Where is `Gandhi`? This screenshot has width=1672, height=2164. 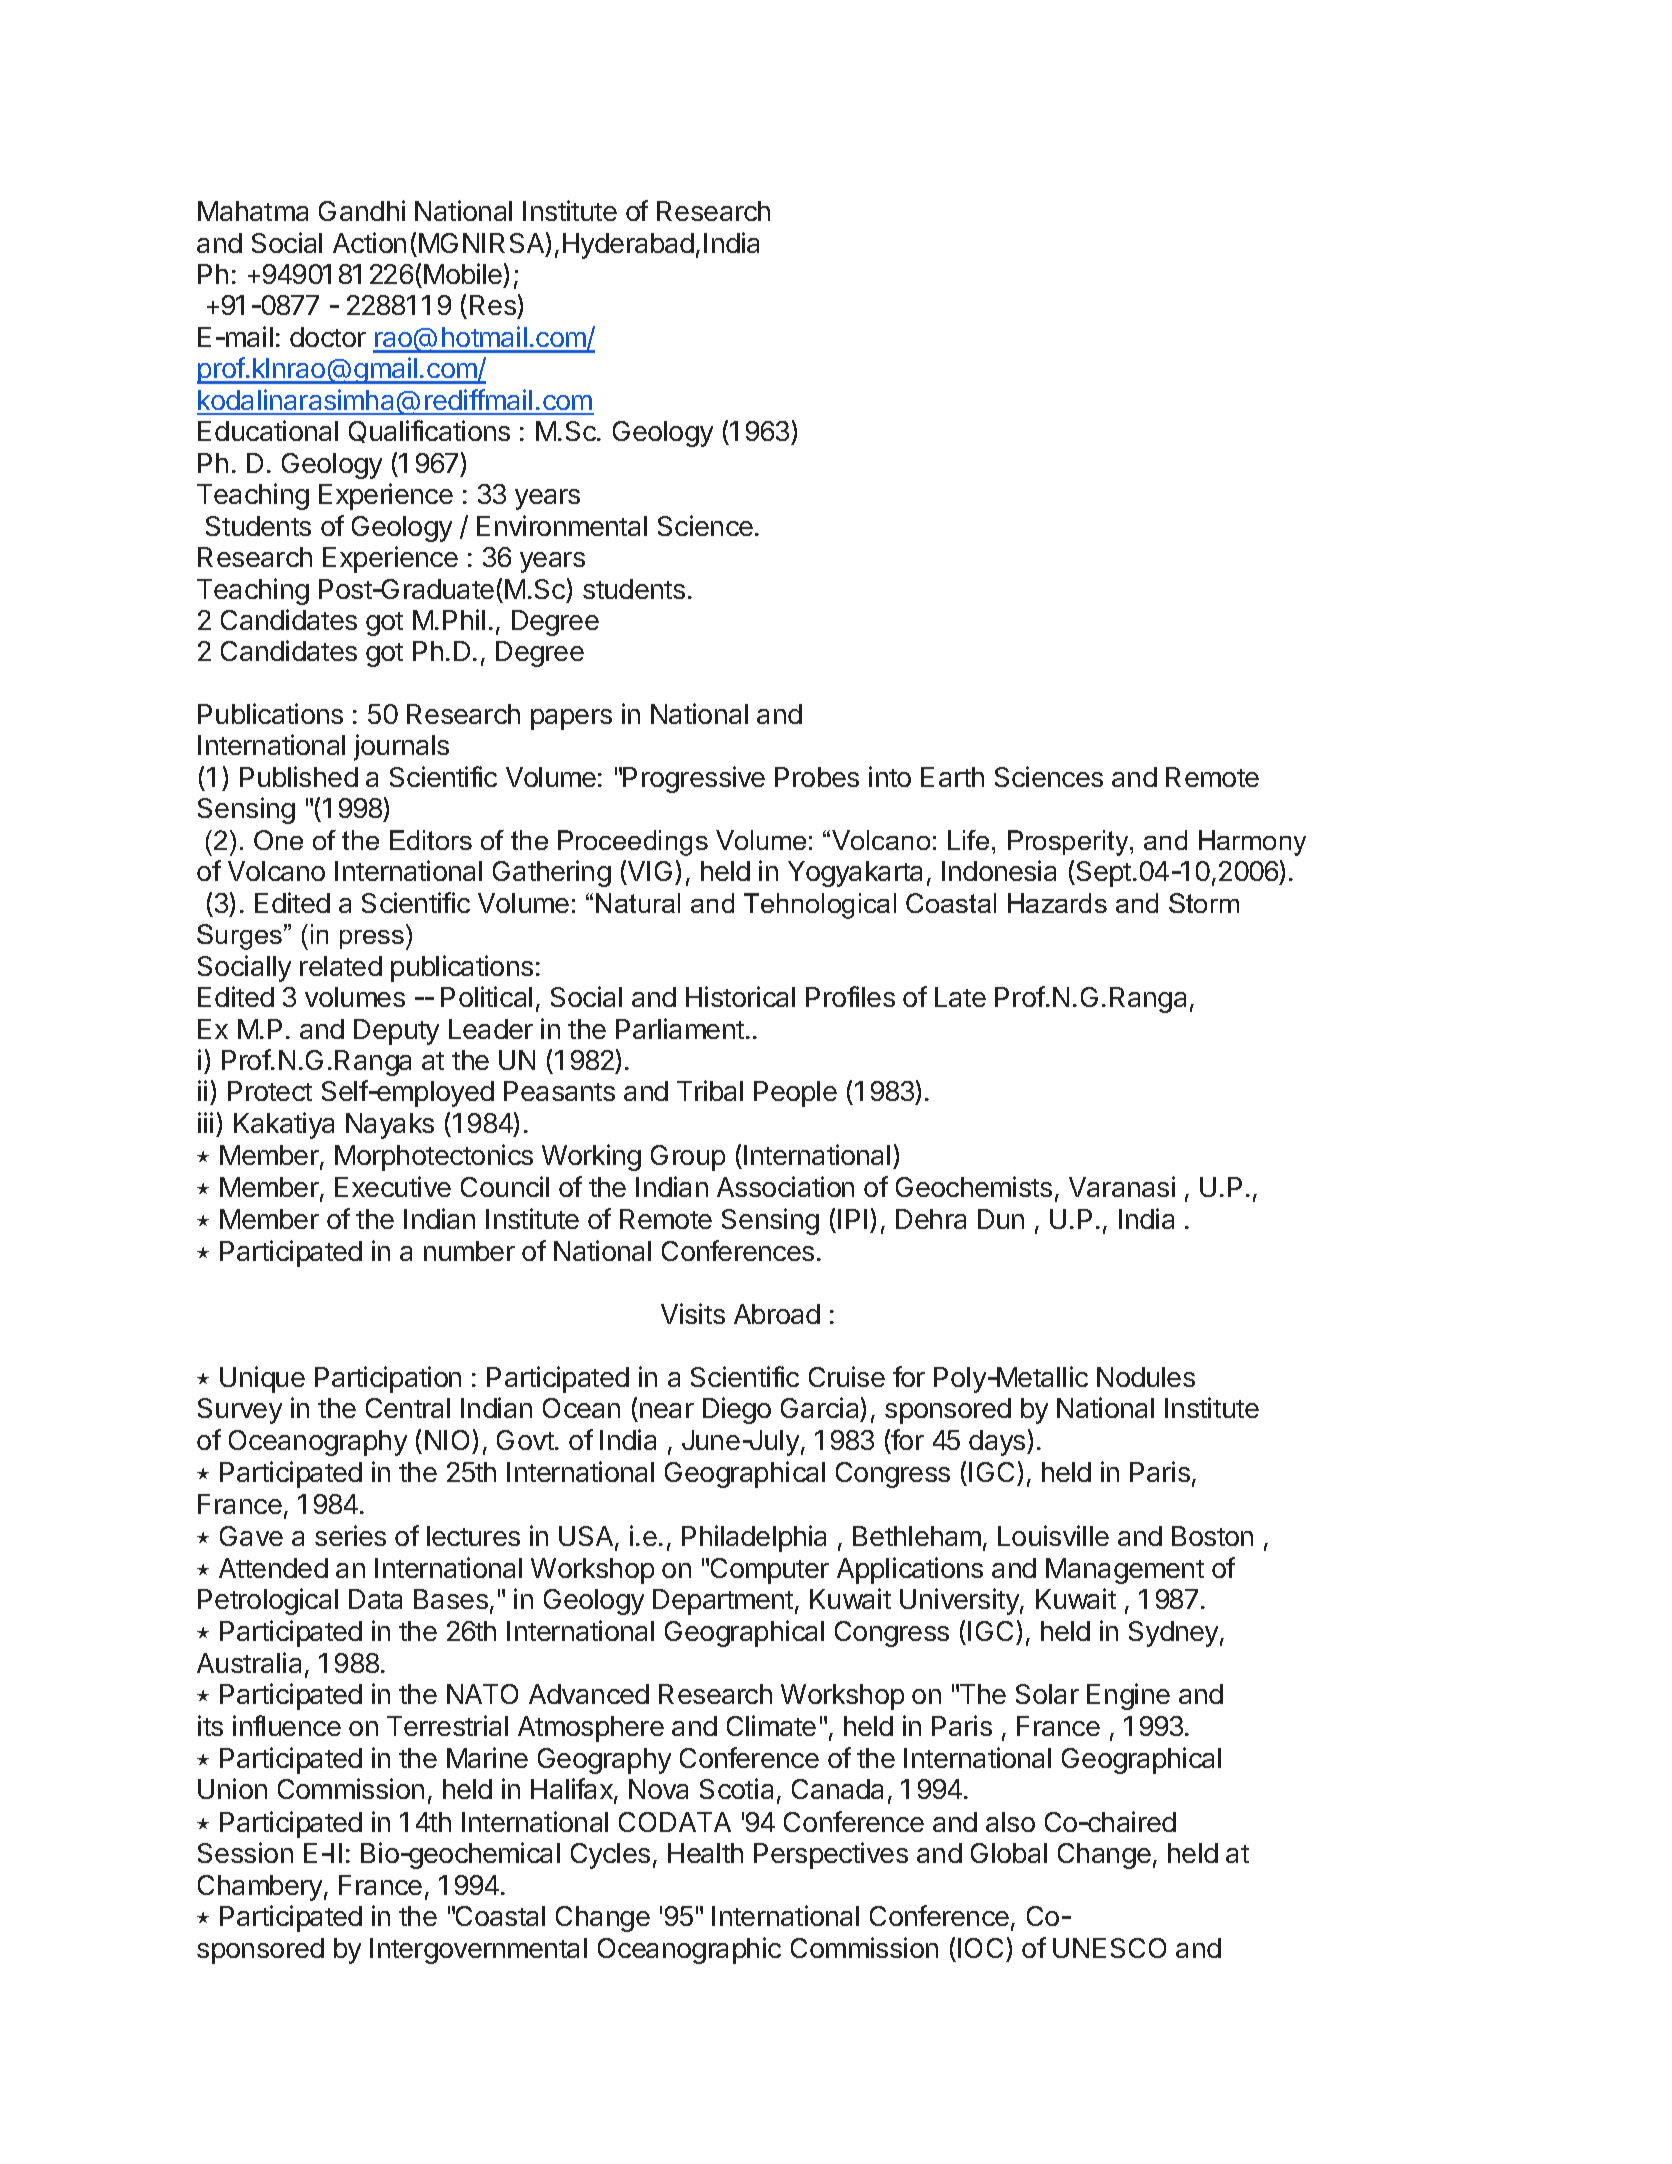
Gandhi is located at coordinates (362, 210).
